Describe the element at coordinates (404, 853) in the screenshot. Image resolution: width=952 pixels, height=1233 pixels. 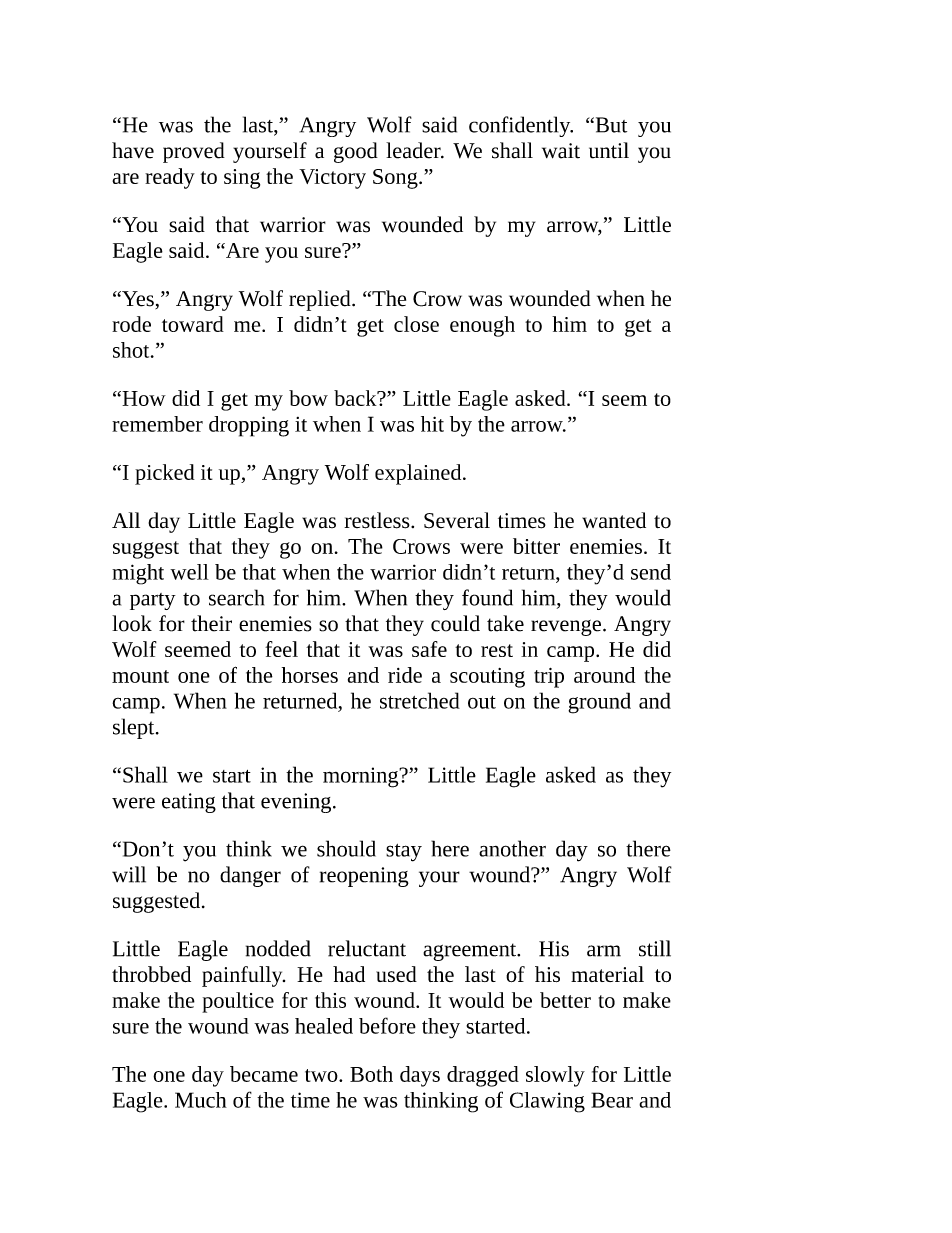
I see `stay` at that location.
